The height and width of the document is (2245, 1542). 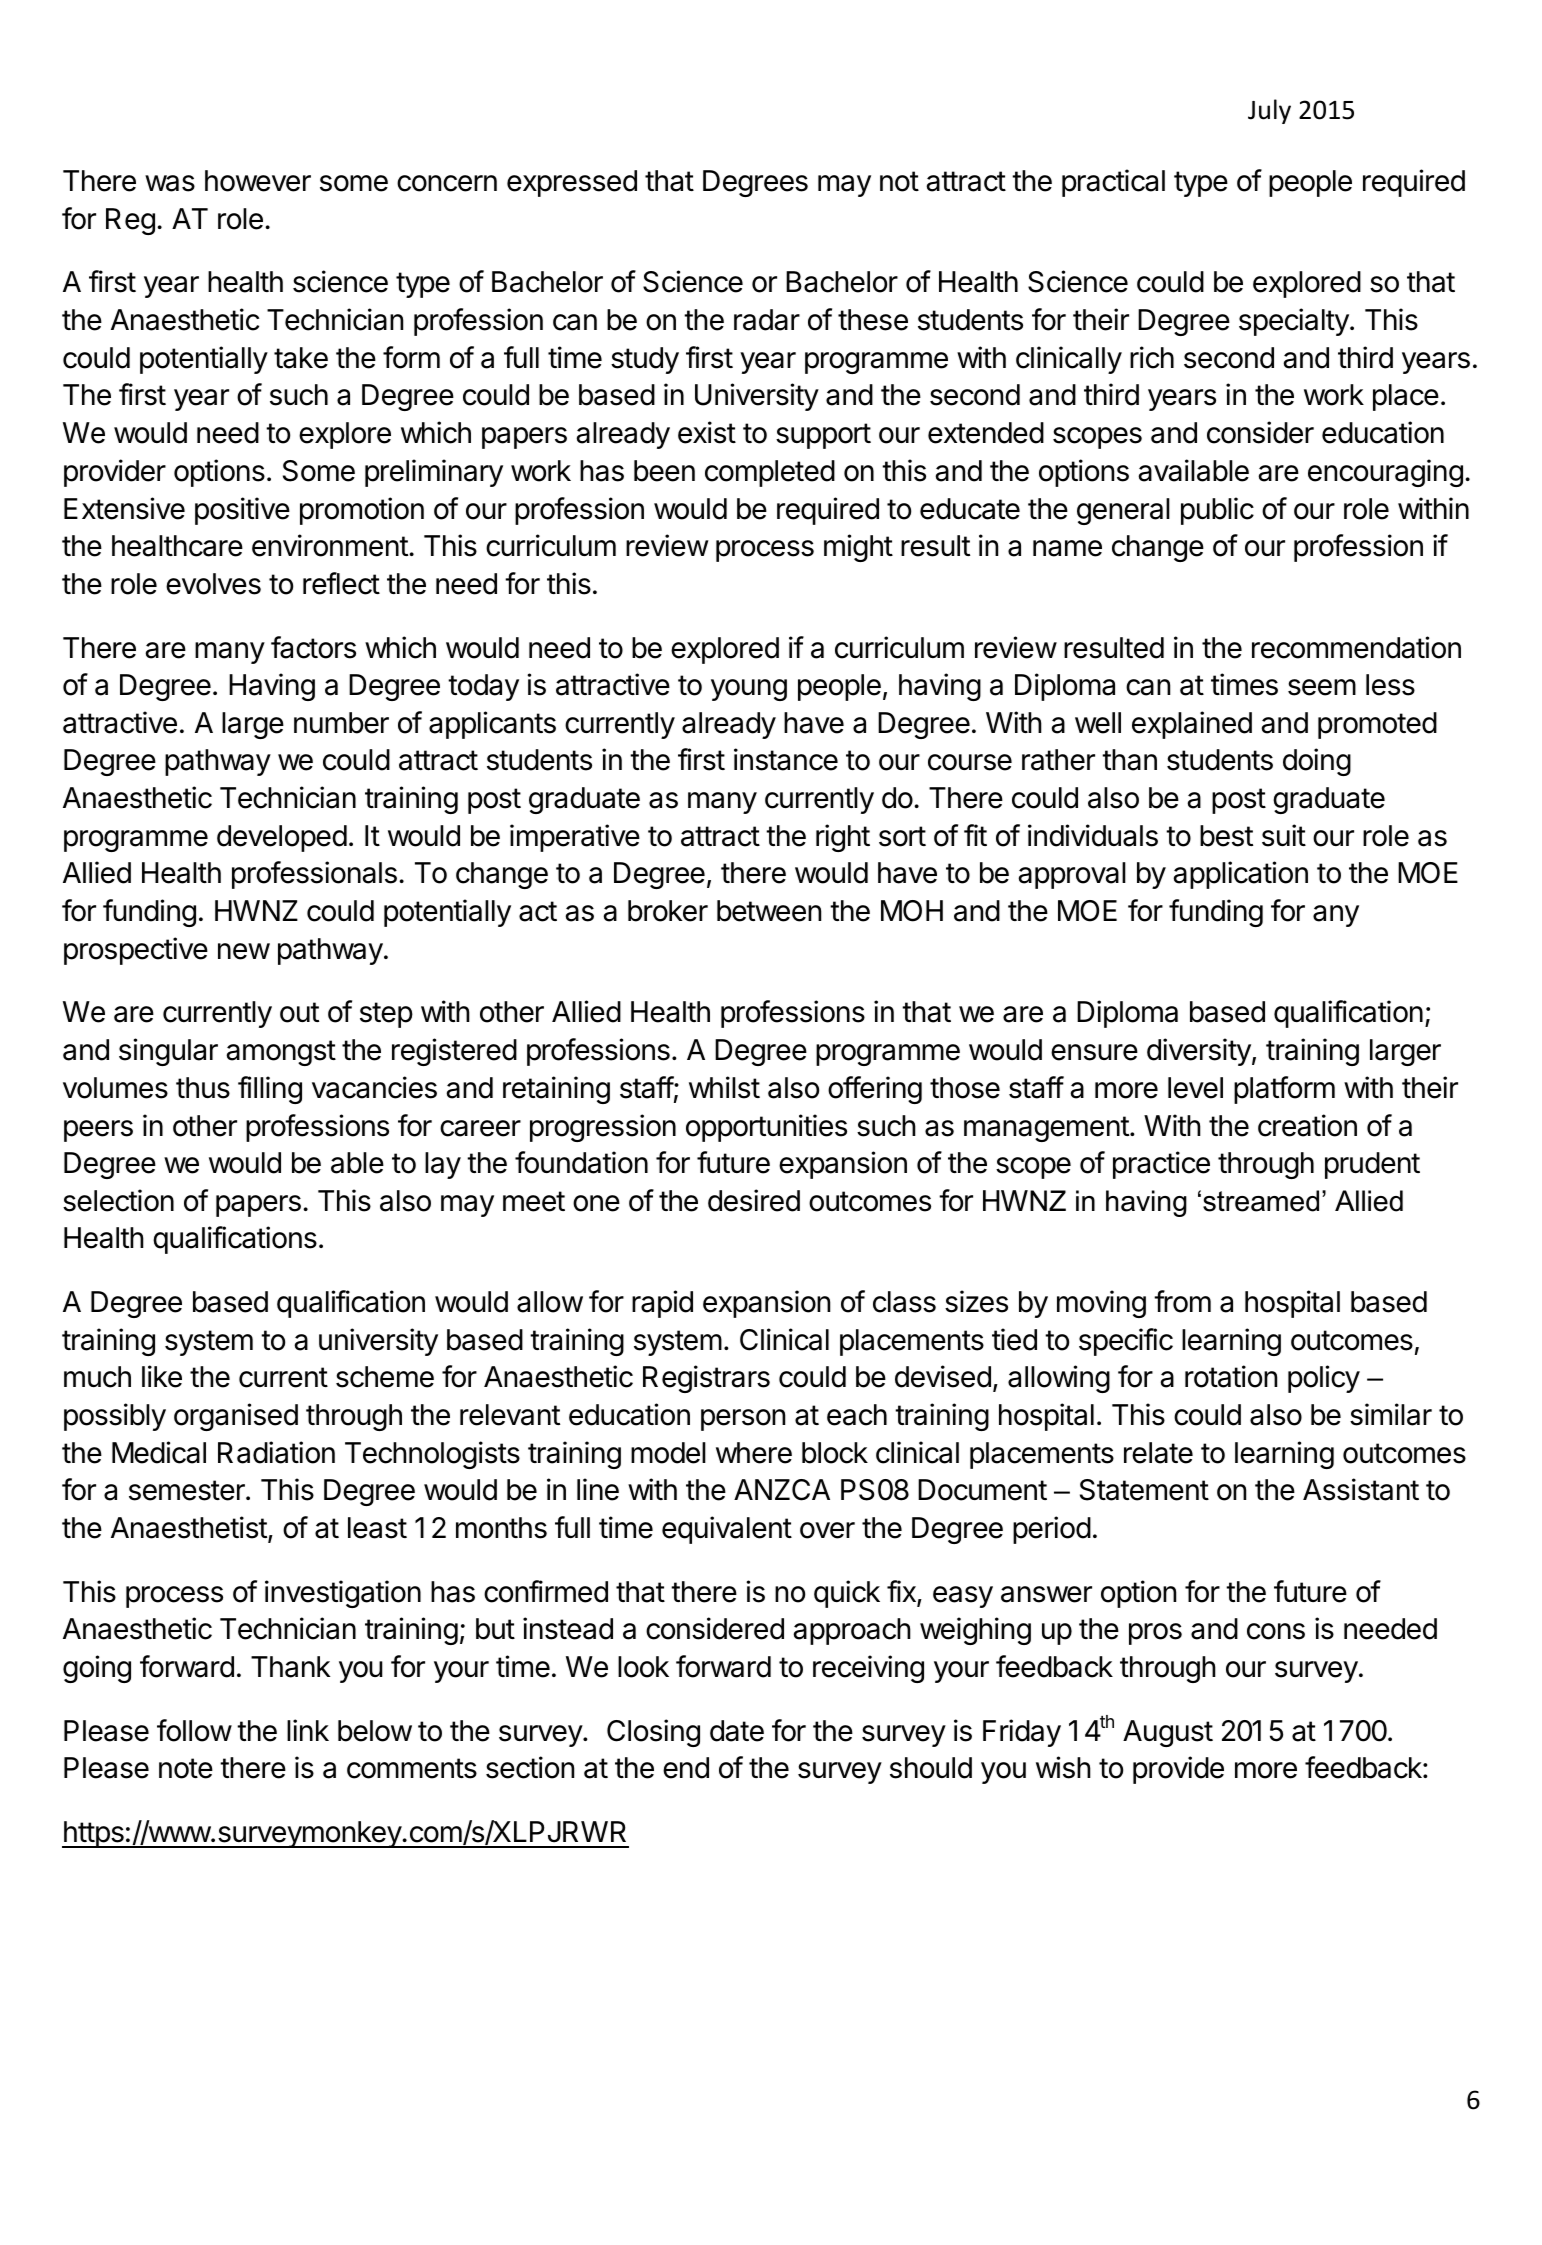 I want to click on selection, so click(x=118, y=1200).
